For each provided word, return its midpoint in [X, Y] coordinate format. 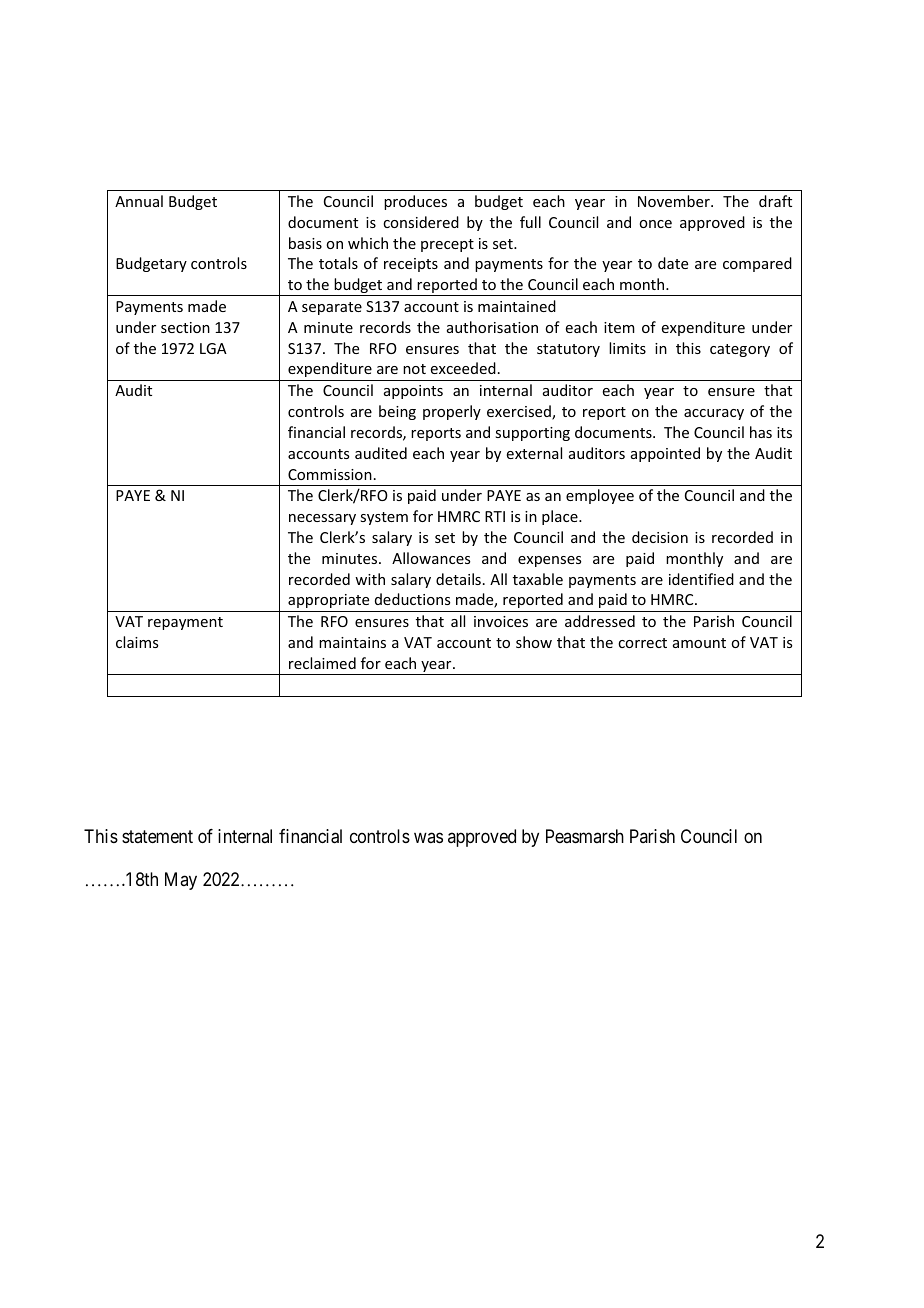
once [655, 224]
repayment [185, 623]
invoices [501, 621]
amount [699, 643]
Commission [330, 474]
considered [421, 222]
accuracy [714, 414]
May [181, 881]
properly [452, 412]
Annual [139, 201]
